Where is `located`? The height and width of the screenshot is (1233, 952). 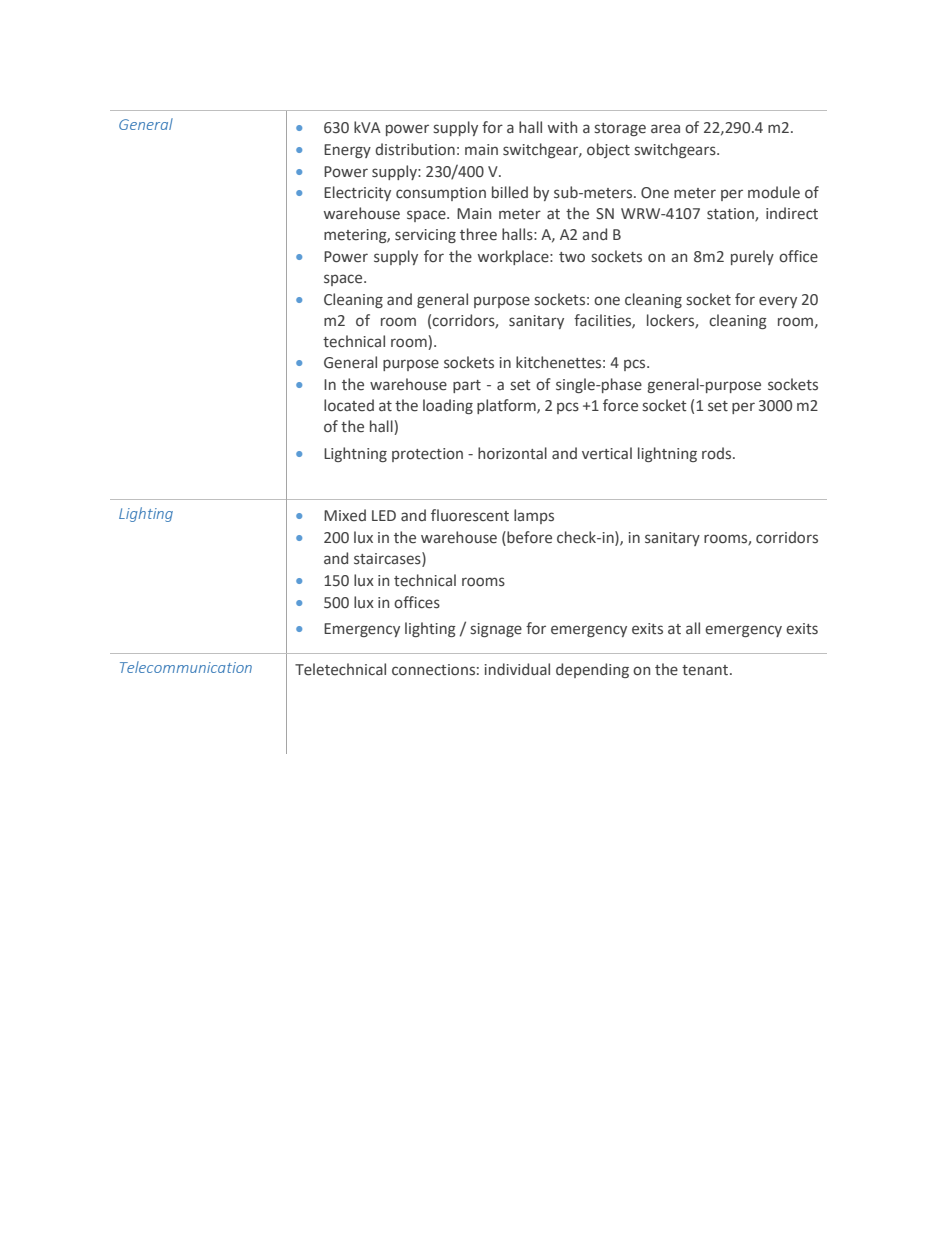
located is located at coordinates (349, 405).
